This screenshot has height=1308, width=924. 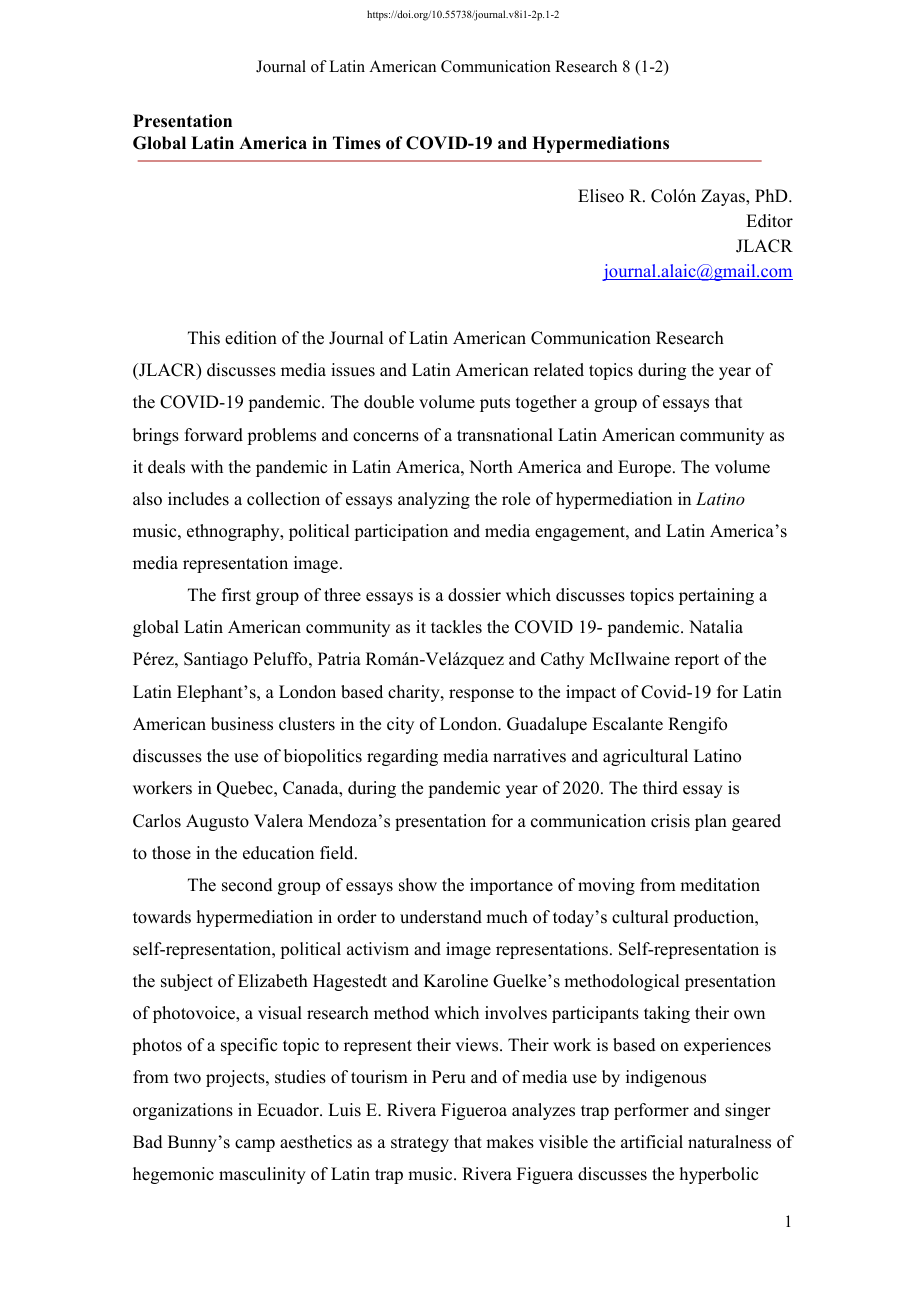 What do you see at coordinates (724, 197) in the screenshot?
I see `Zayas` at bounding box center [724, 197].
